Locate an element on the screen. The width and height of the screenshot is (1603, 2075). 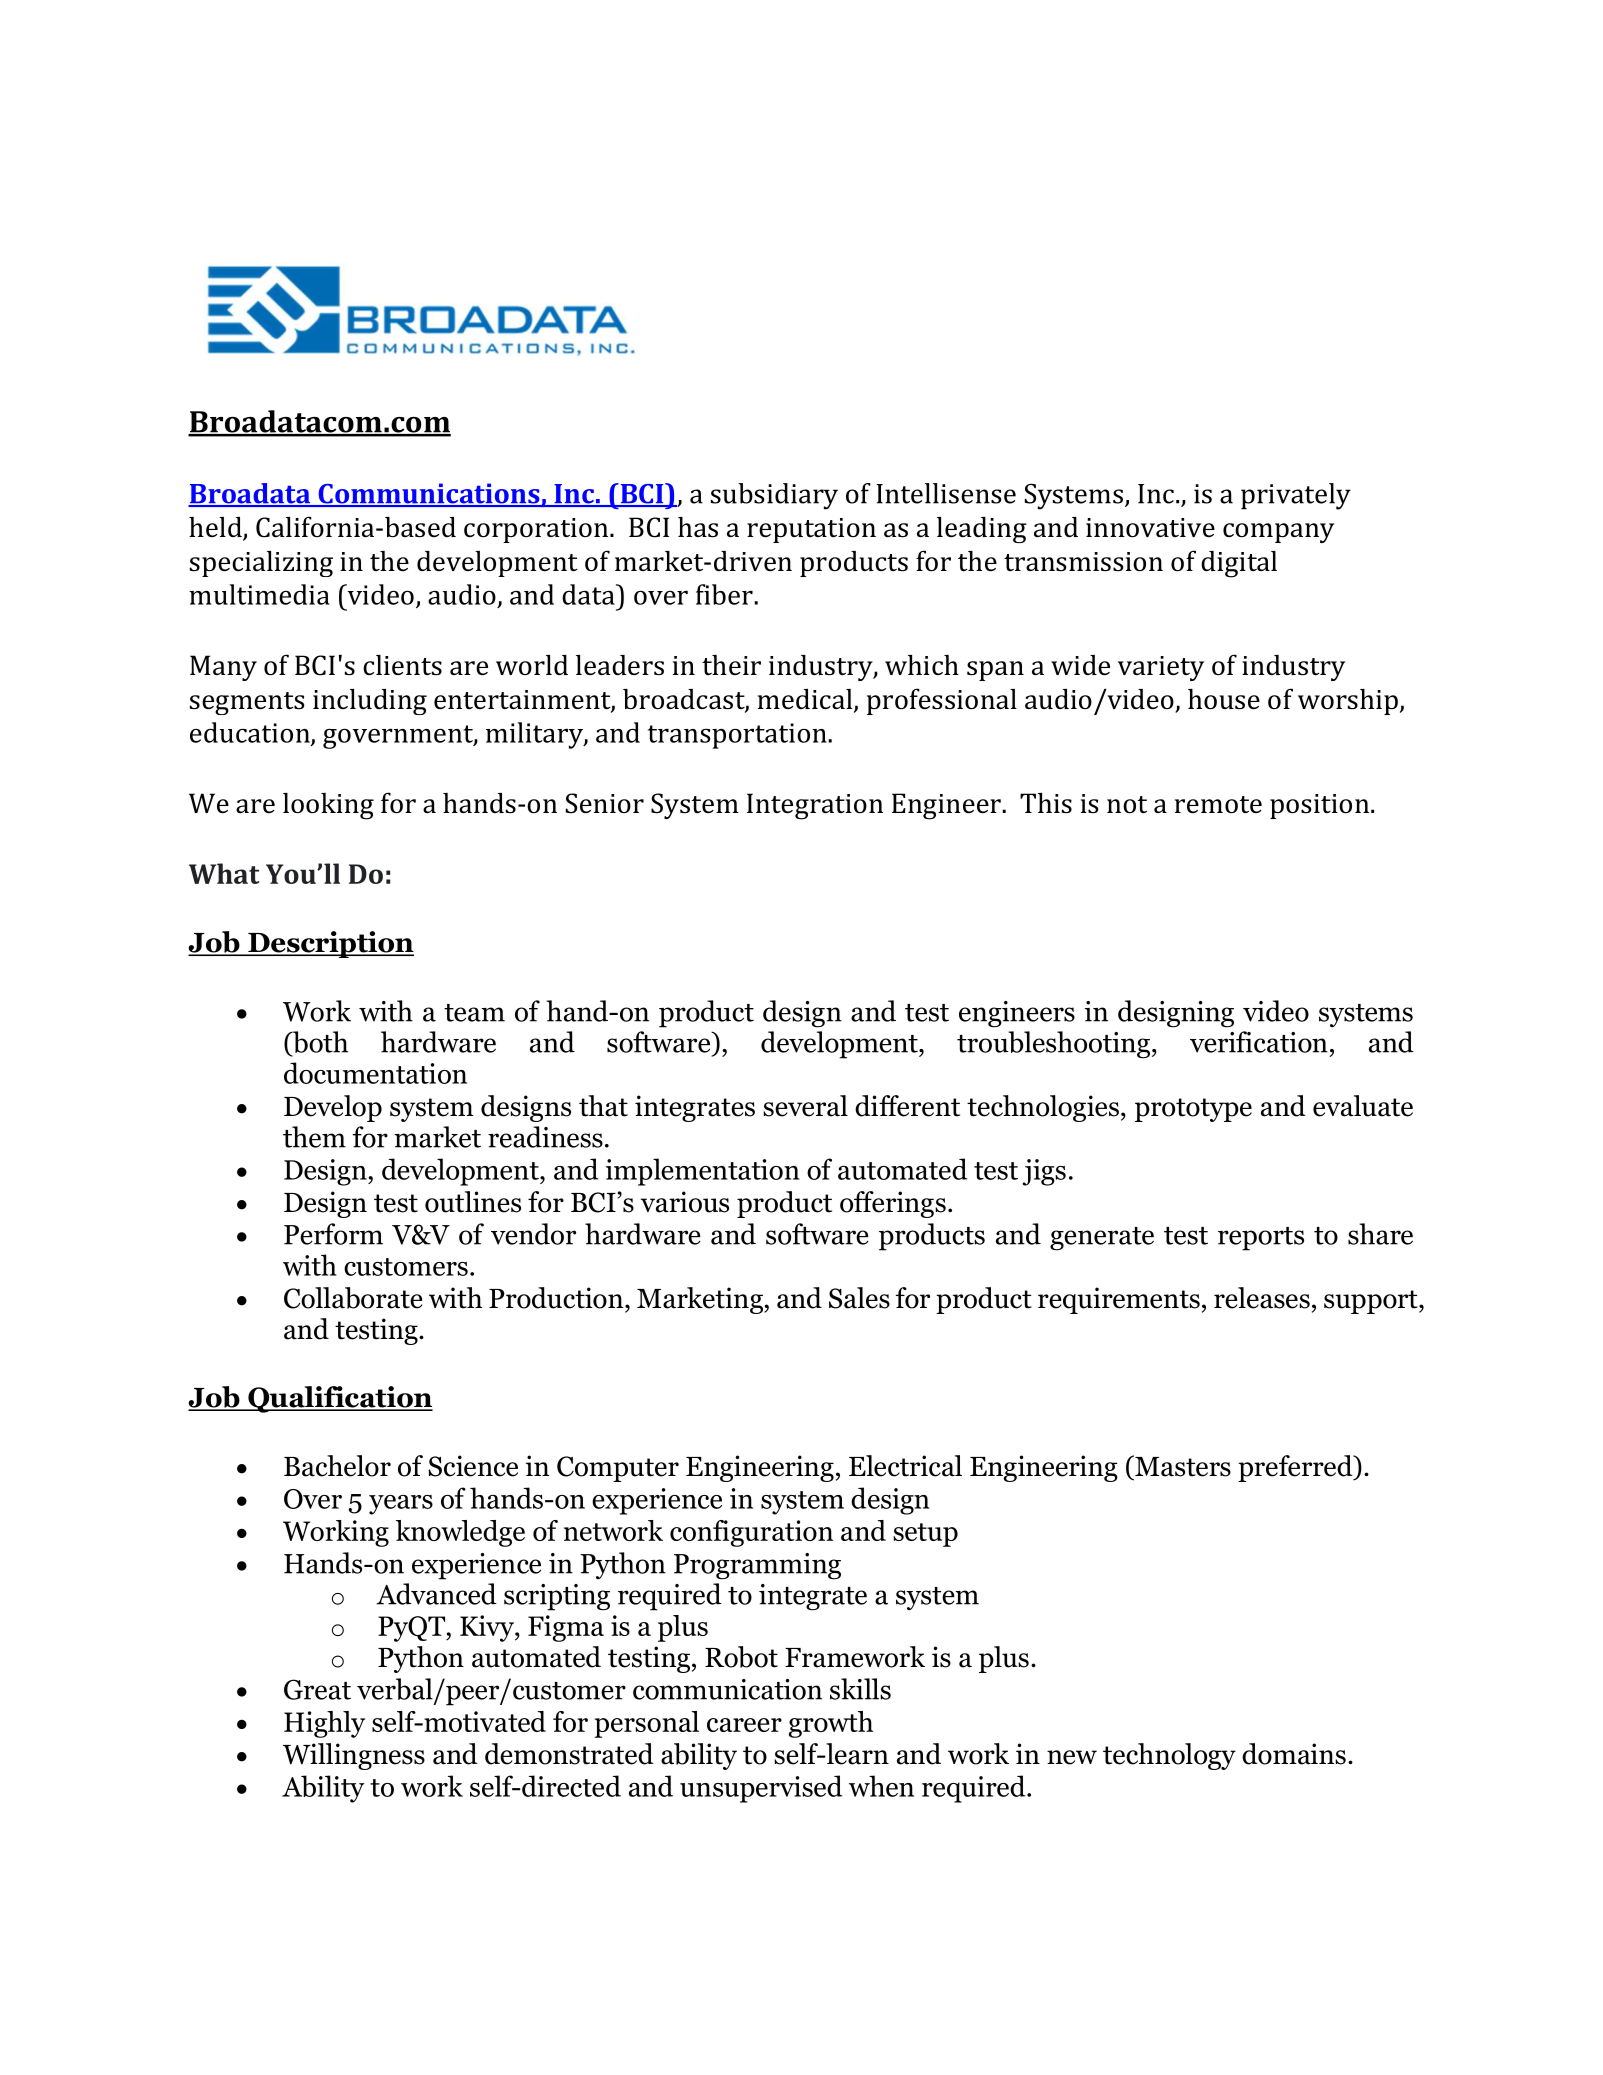
several is located at coordinates (805, 1106).
